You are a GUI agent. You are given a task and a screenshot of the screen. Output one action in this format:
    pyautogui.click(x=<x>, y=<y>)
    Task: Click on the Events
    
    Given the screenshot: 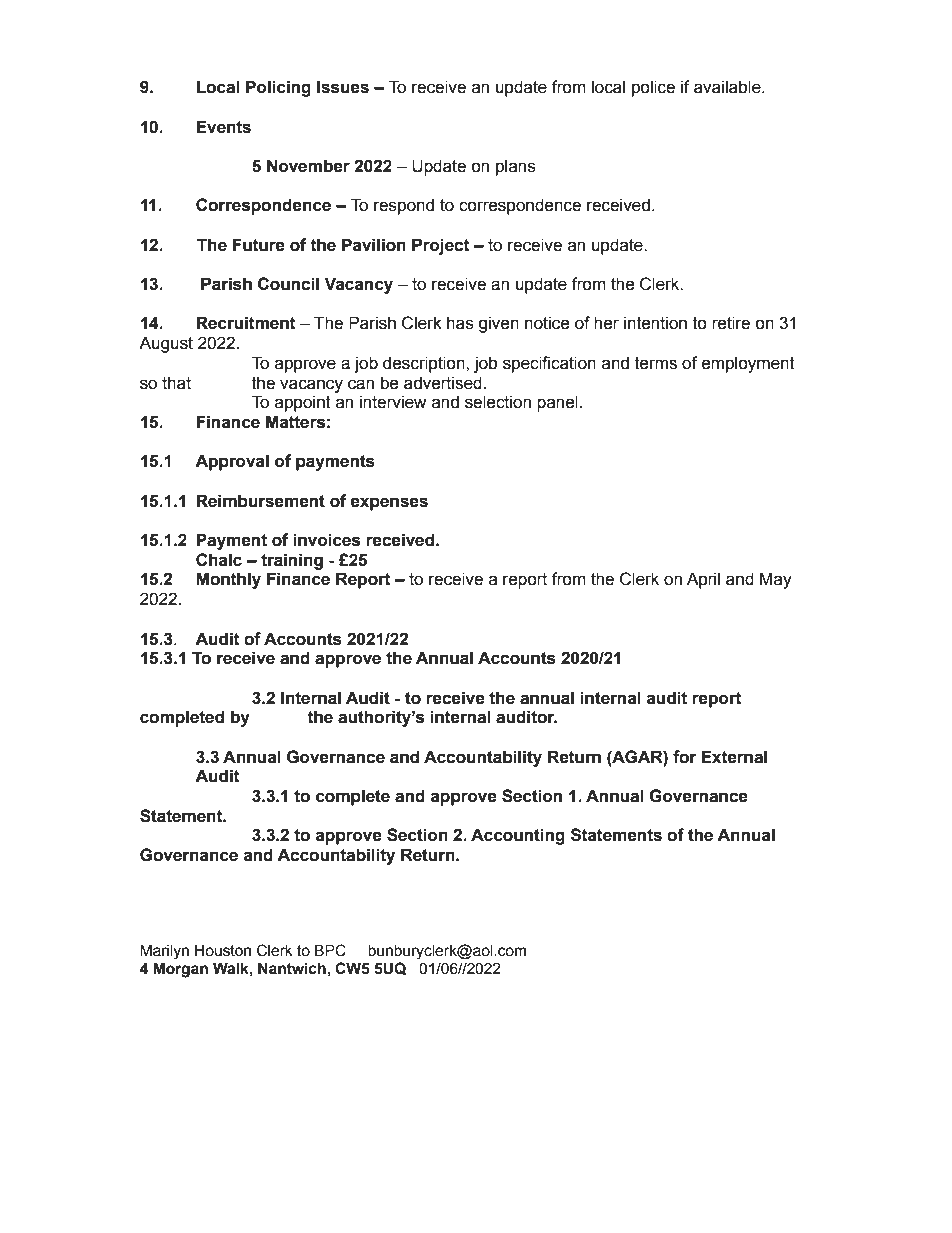 What is the action you would take?
    pyautogui.click(x=223, y=127)
